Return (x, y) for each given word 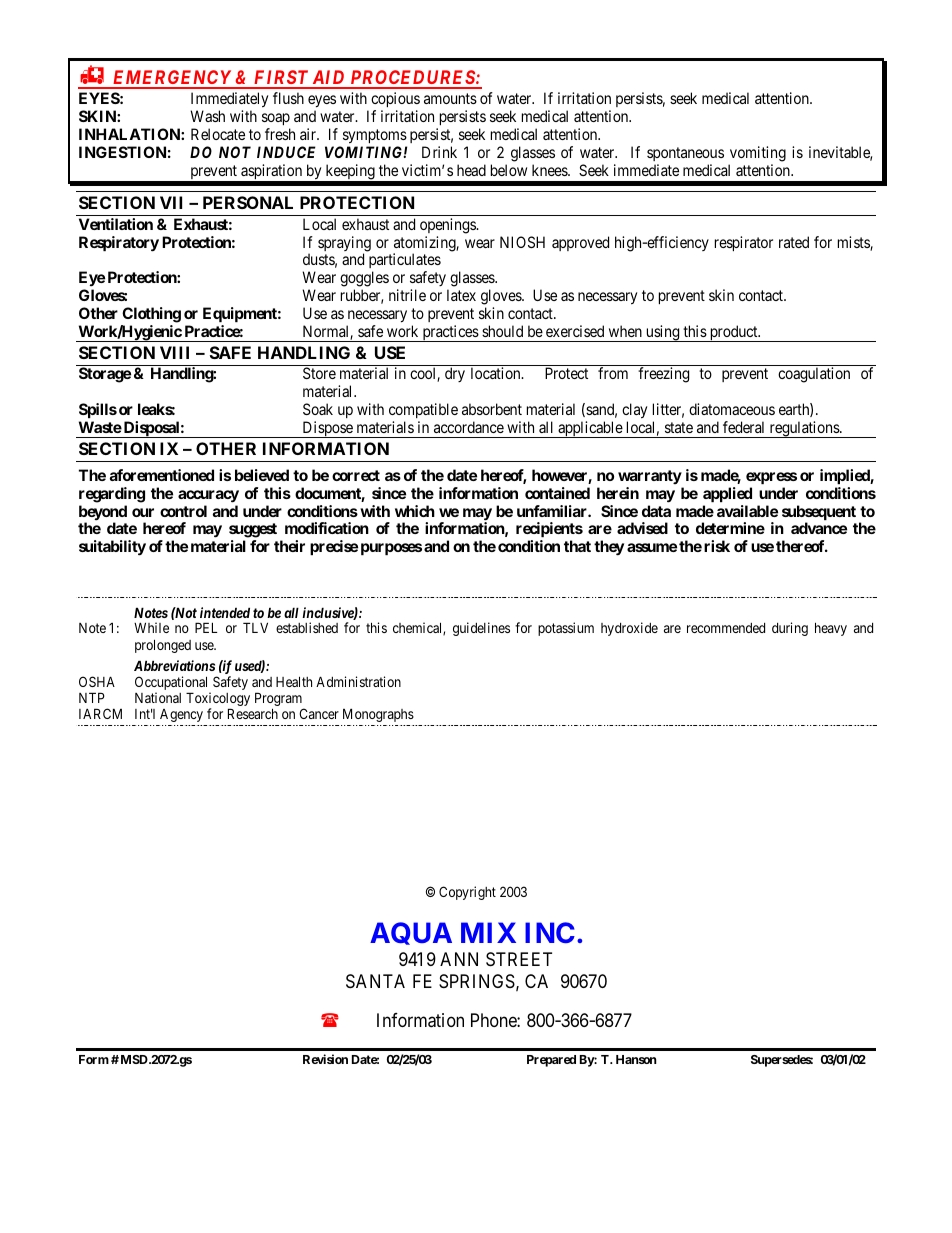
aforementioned (162, 475)
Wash (207, 116)
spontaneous (685, 154)
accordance (469, 427)
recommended (726, 628)
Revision (325, 1059)
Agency (181, 715)
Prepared (551, 1061)
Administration (358, 681)
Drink (439, 152)
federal (743, 427)
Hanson (636, 1059)
